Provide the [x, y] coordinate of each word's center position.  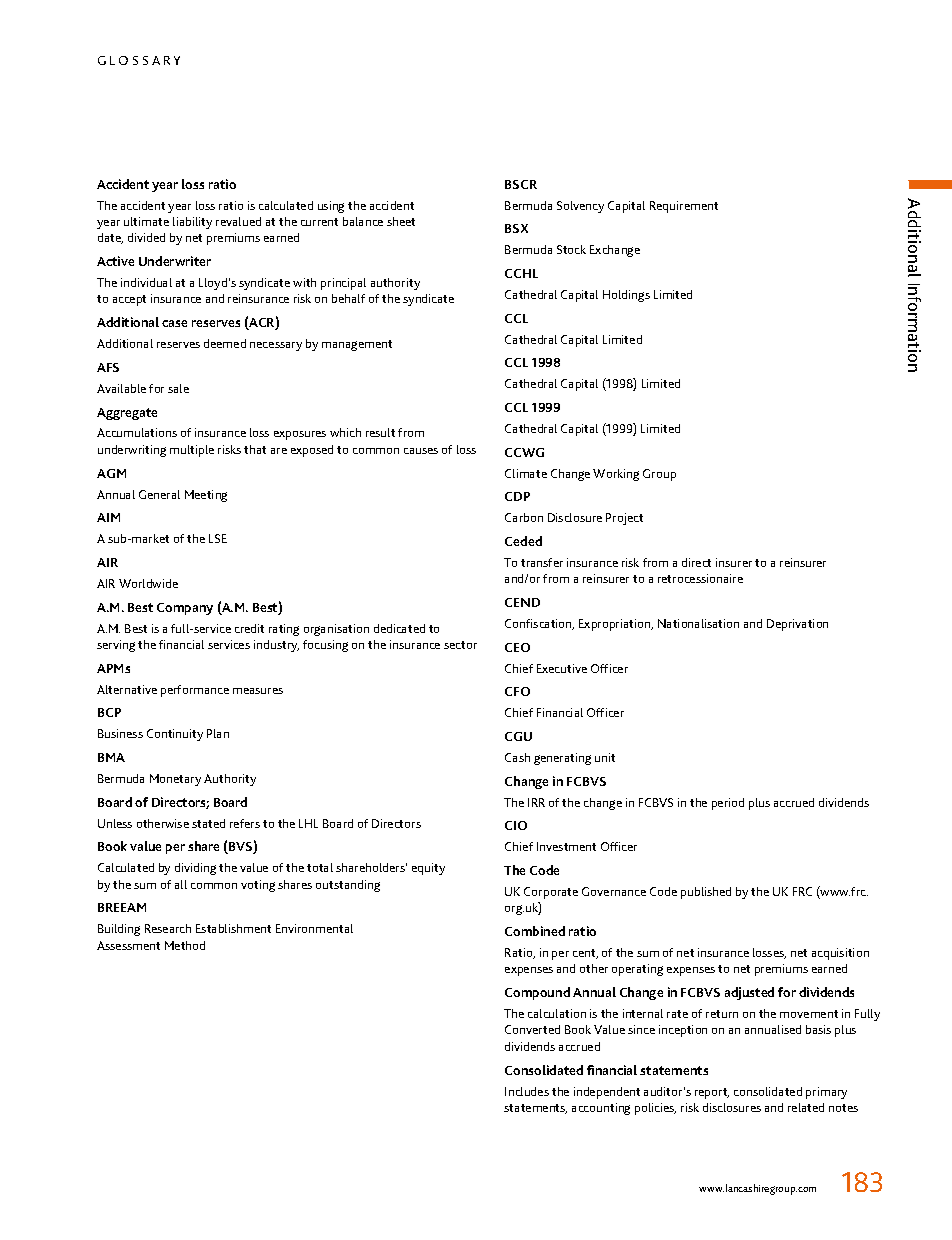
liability [192, 223]
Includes [527, 1091]
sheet [401, 221]
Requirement [684, 207]
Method [185, 945]
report [712, 1093]
